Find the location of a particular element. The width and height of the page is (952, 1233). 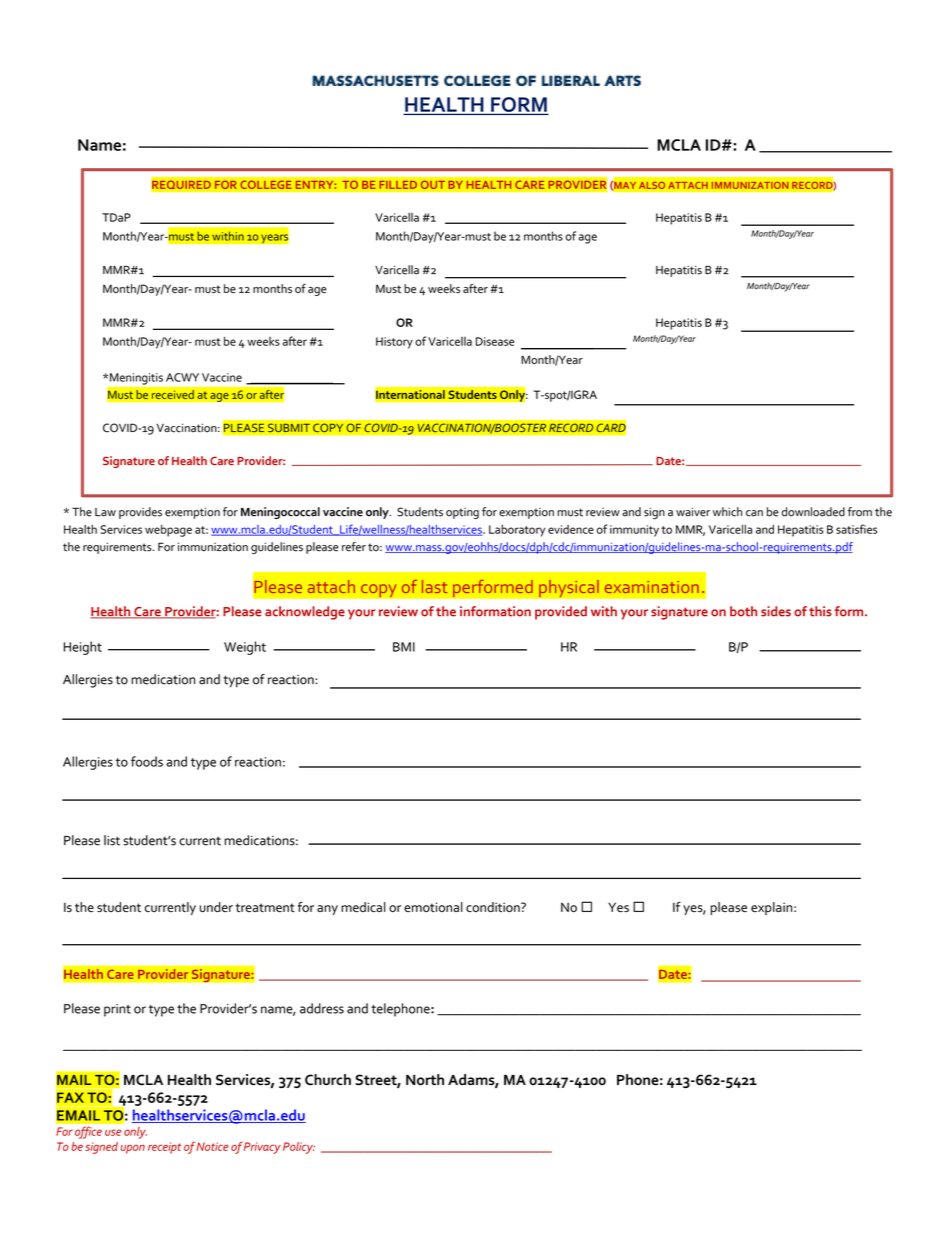

FILLED is located at coordinates (398, 184).
